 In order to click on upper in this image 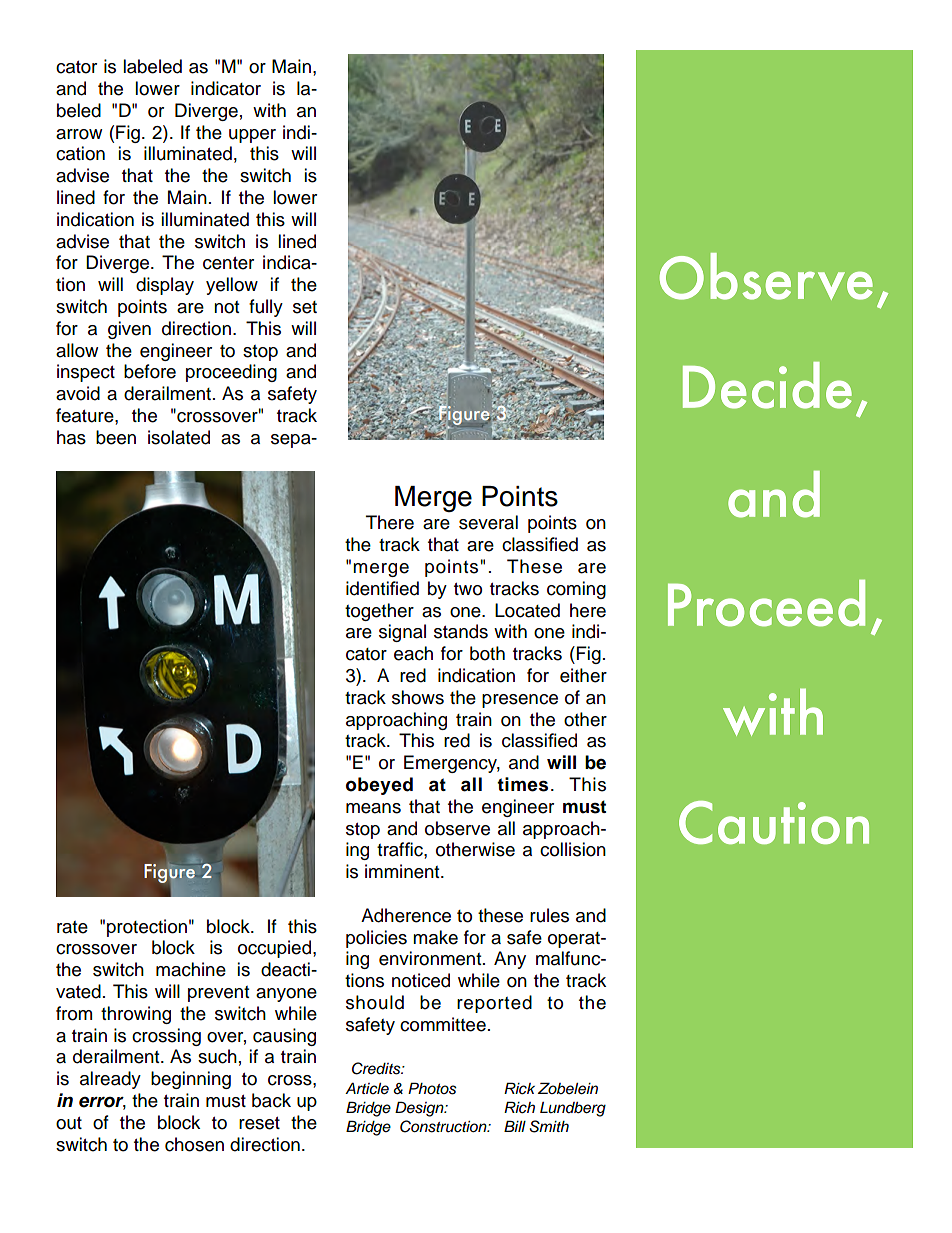, I will do `click(252, 136)`.
